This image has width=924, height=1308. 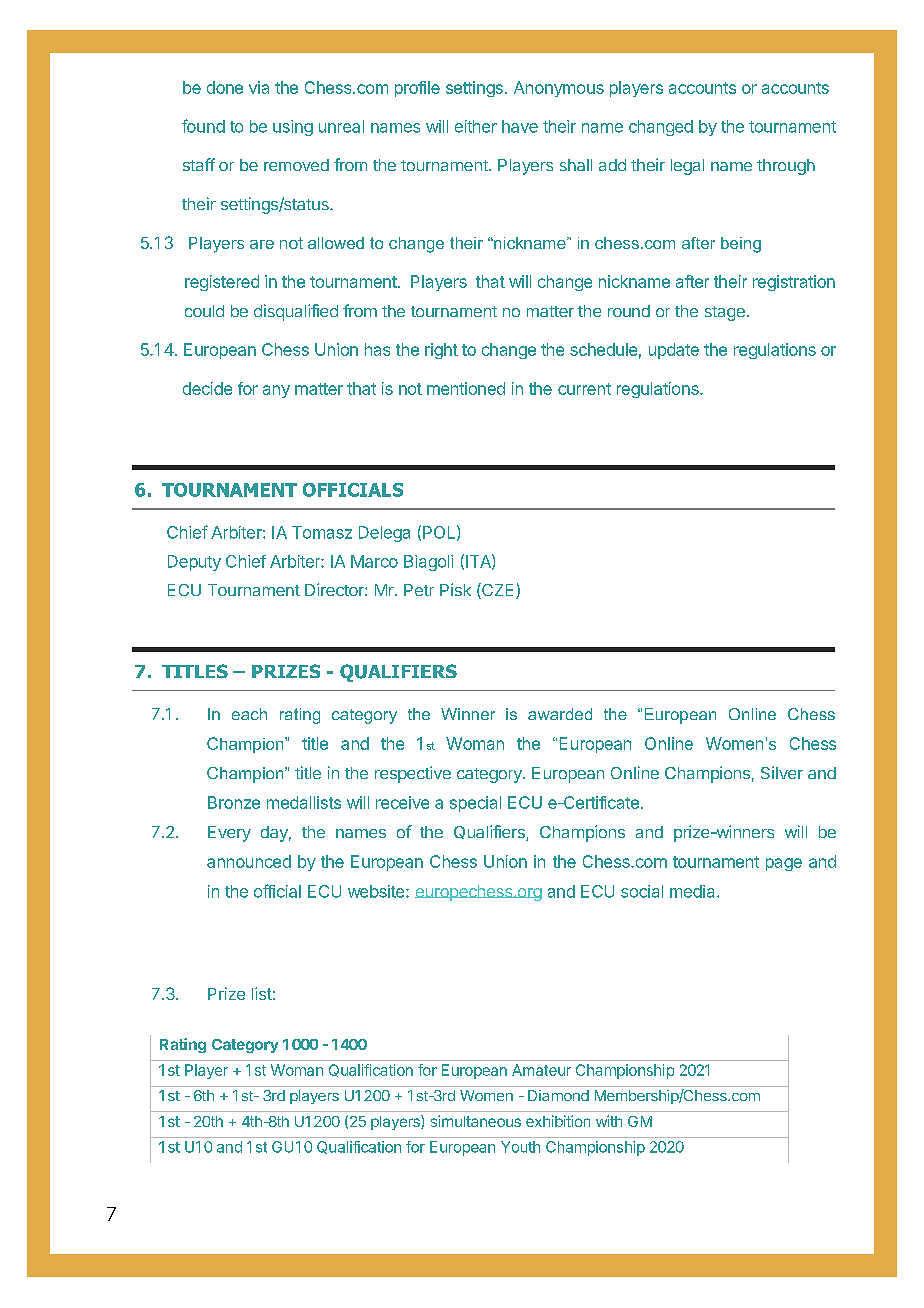 I want to click on Silver, so click(x=782, y=772).
